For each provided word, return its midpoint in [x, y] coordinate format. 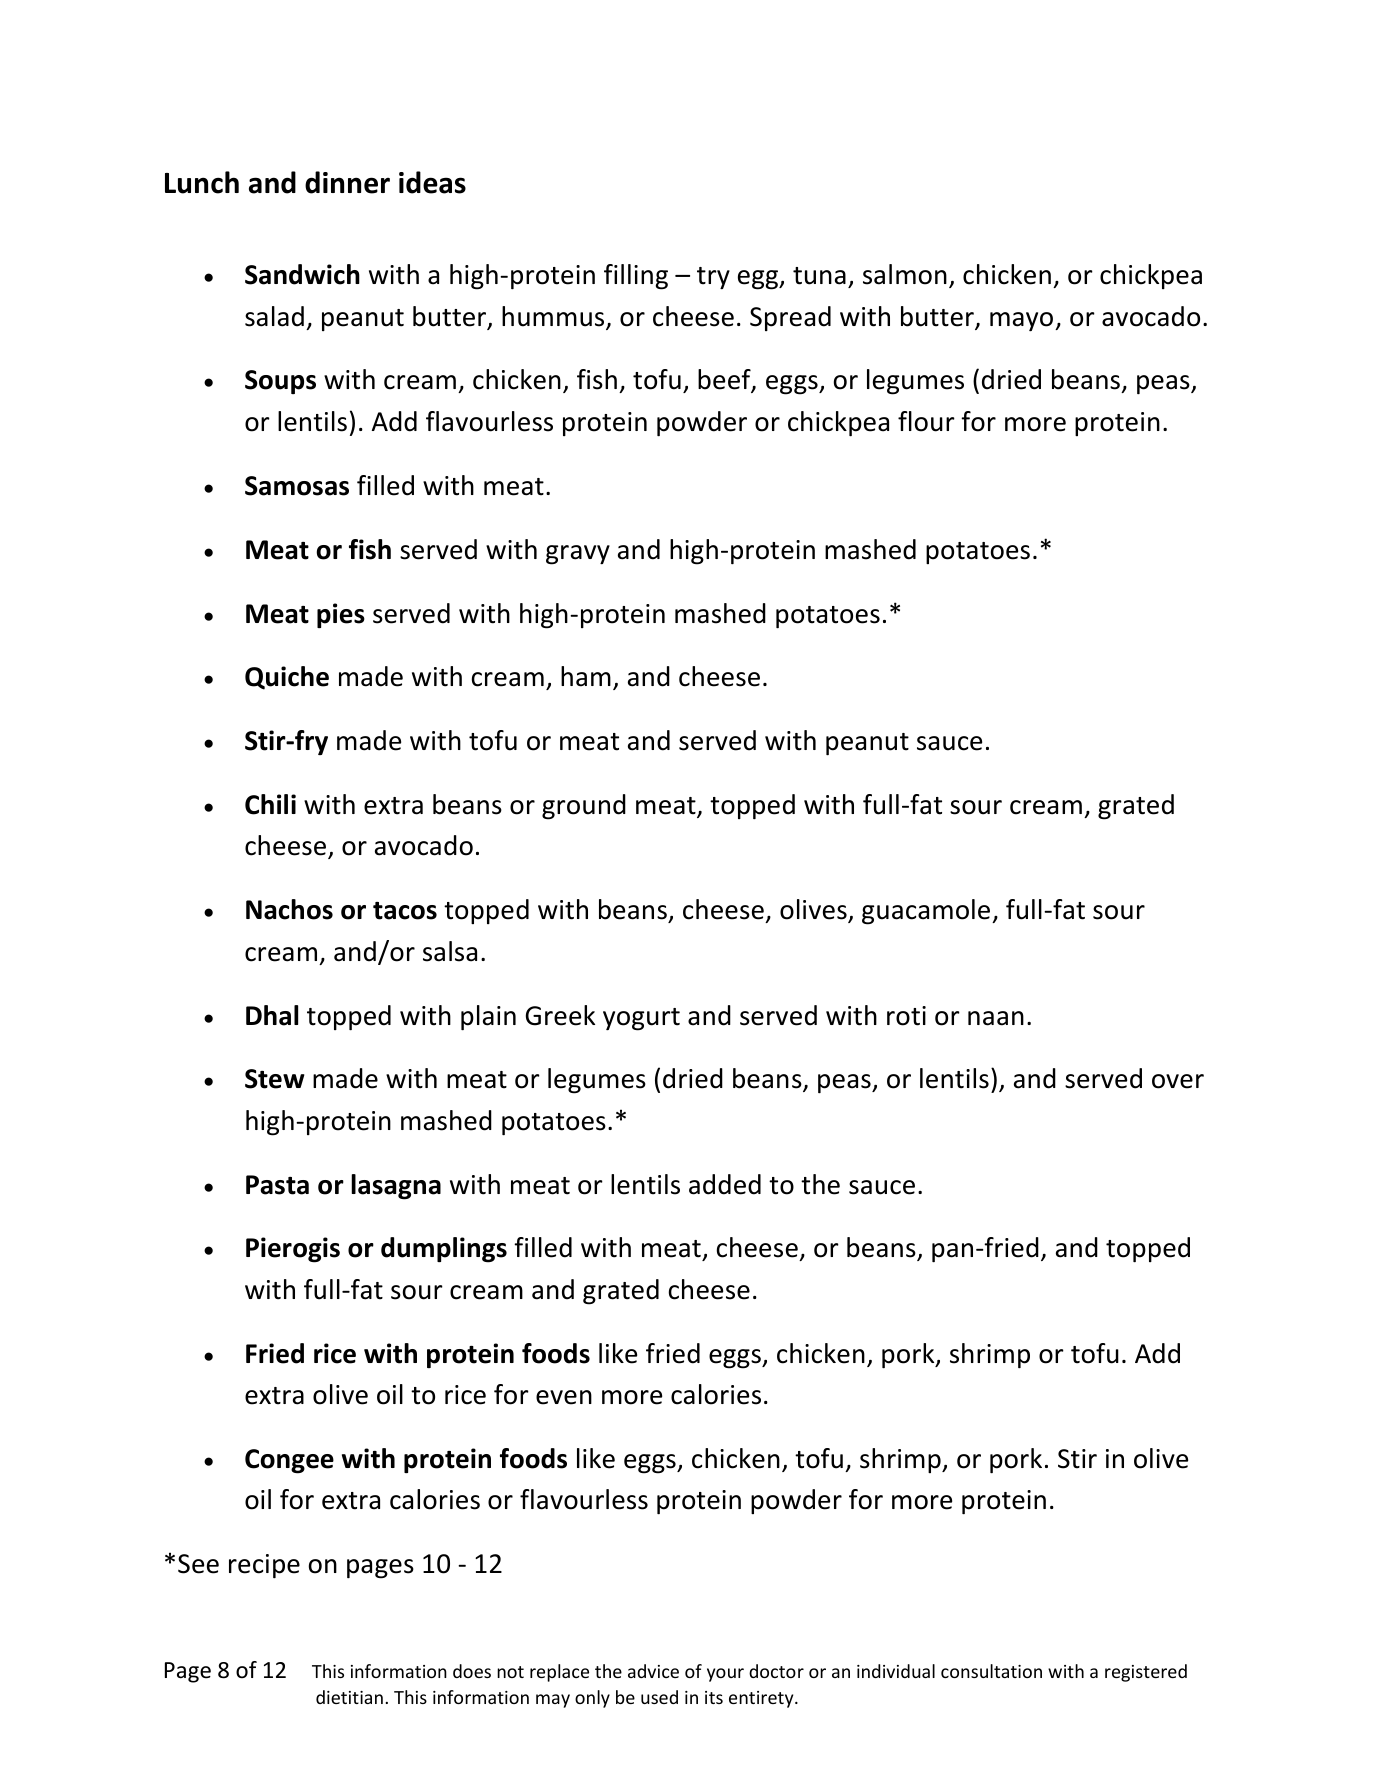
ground [584, 807]
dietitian [349, 1697]
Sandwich [302, 274]
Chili [270, 804]
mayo [1023, 321]
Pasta [277, 1185]
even [564, 1397]
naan [996, 1018]
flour [926, 421]
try [713, 278]
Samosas [297, 486]
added [725, 1184]
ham [586, 676]
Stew [275, 1079]
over [1178, 1081]
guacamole [927, 912]
